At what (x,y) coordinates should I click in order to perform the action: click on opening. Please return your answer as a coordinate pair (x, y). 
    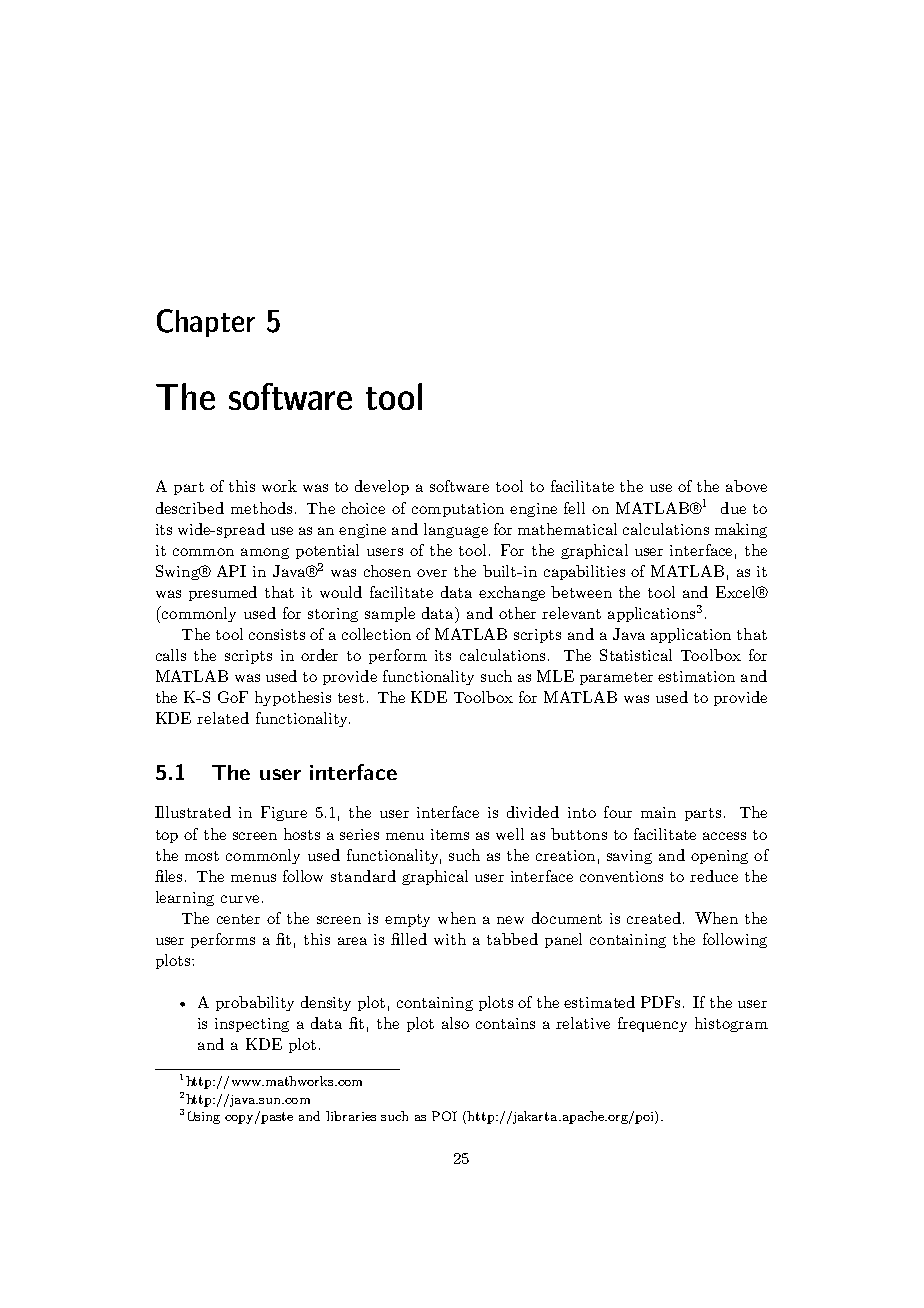
    Looking at the image, I should click on (719, 857).
